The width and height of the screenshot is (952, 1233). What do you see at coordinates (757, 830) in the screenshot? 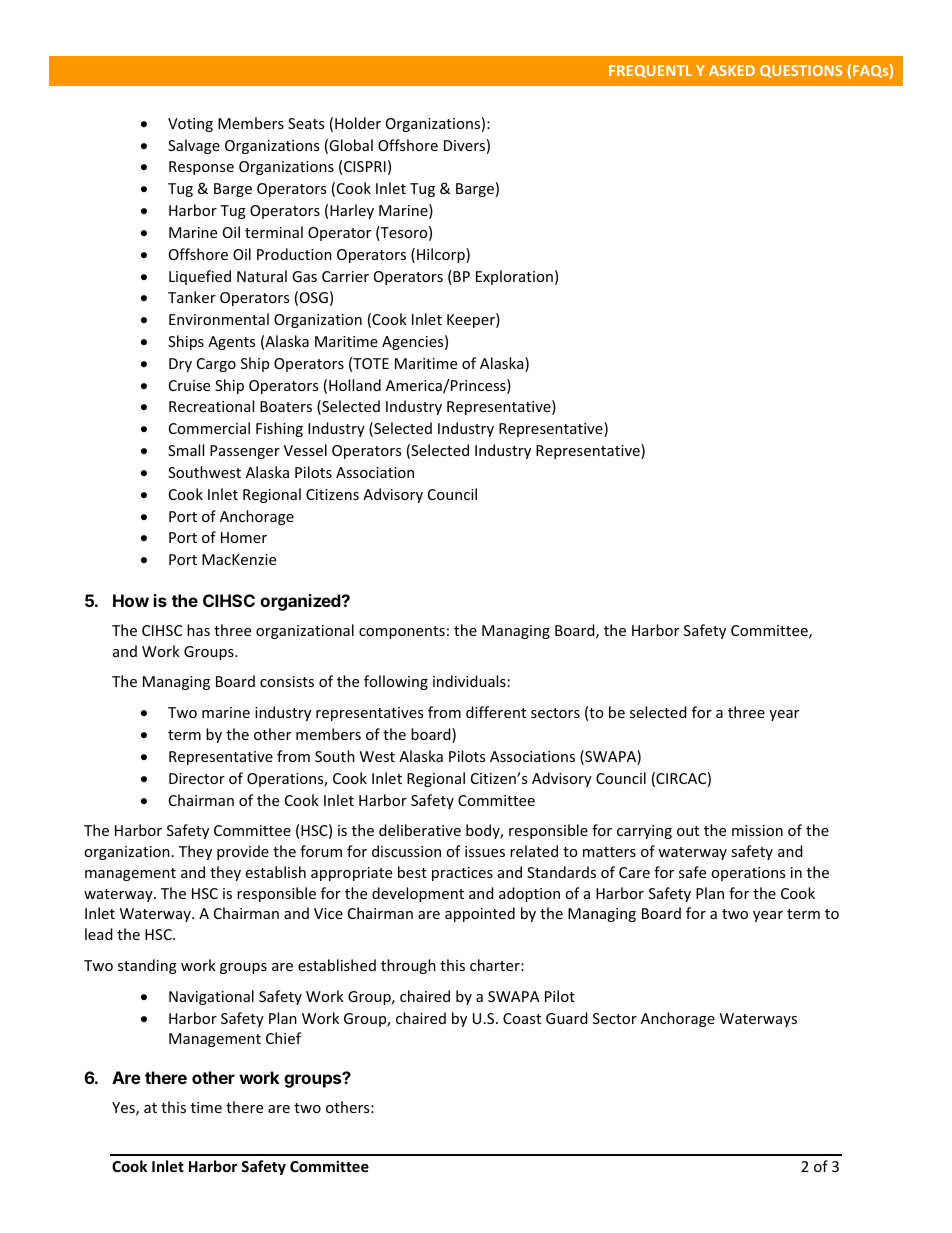
I see `mission` at bounding box center [757, 830].
